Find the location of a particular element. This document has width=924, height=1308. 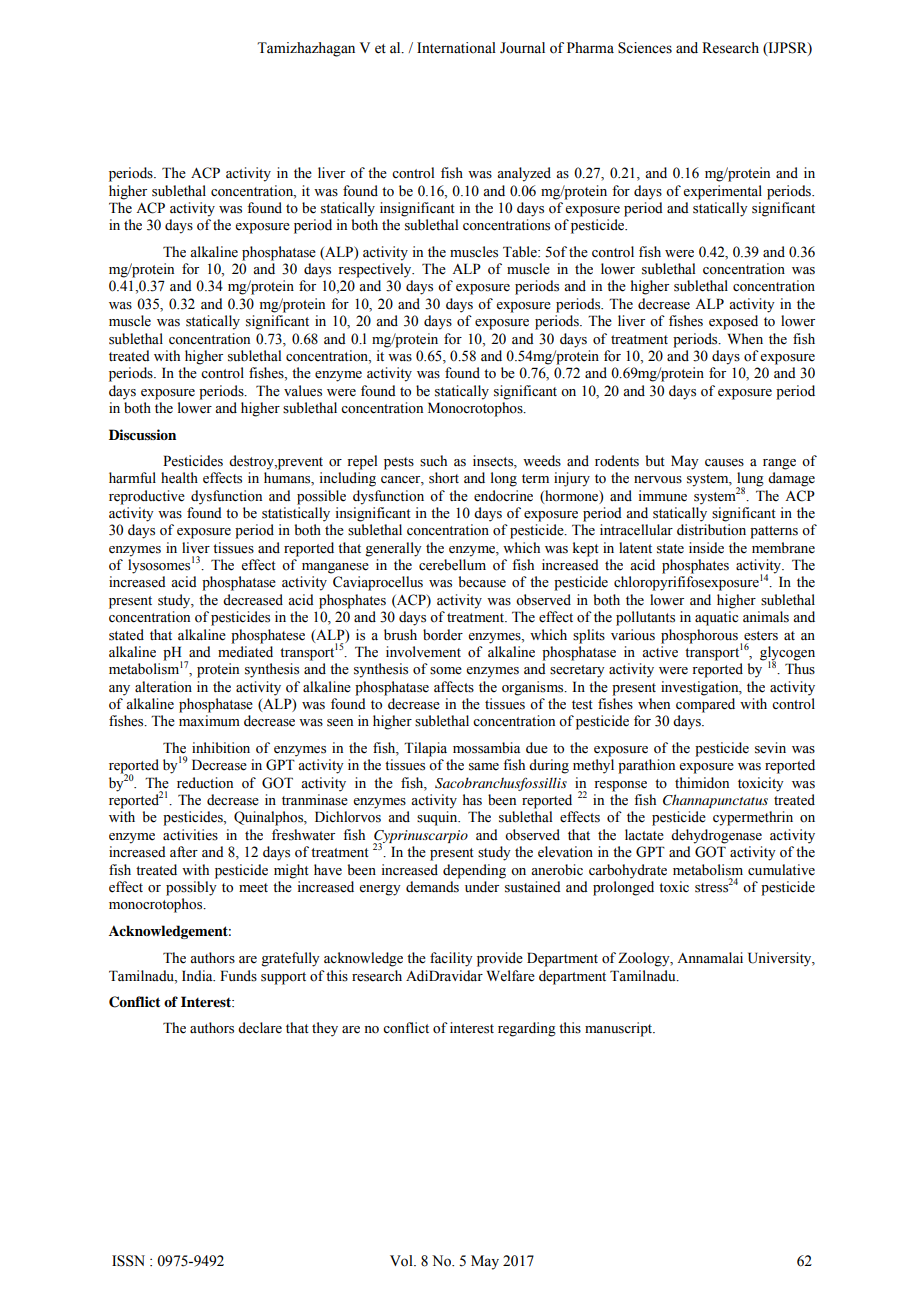

ISSN is located at coordinates (128, 1261).
